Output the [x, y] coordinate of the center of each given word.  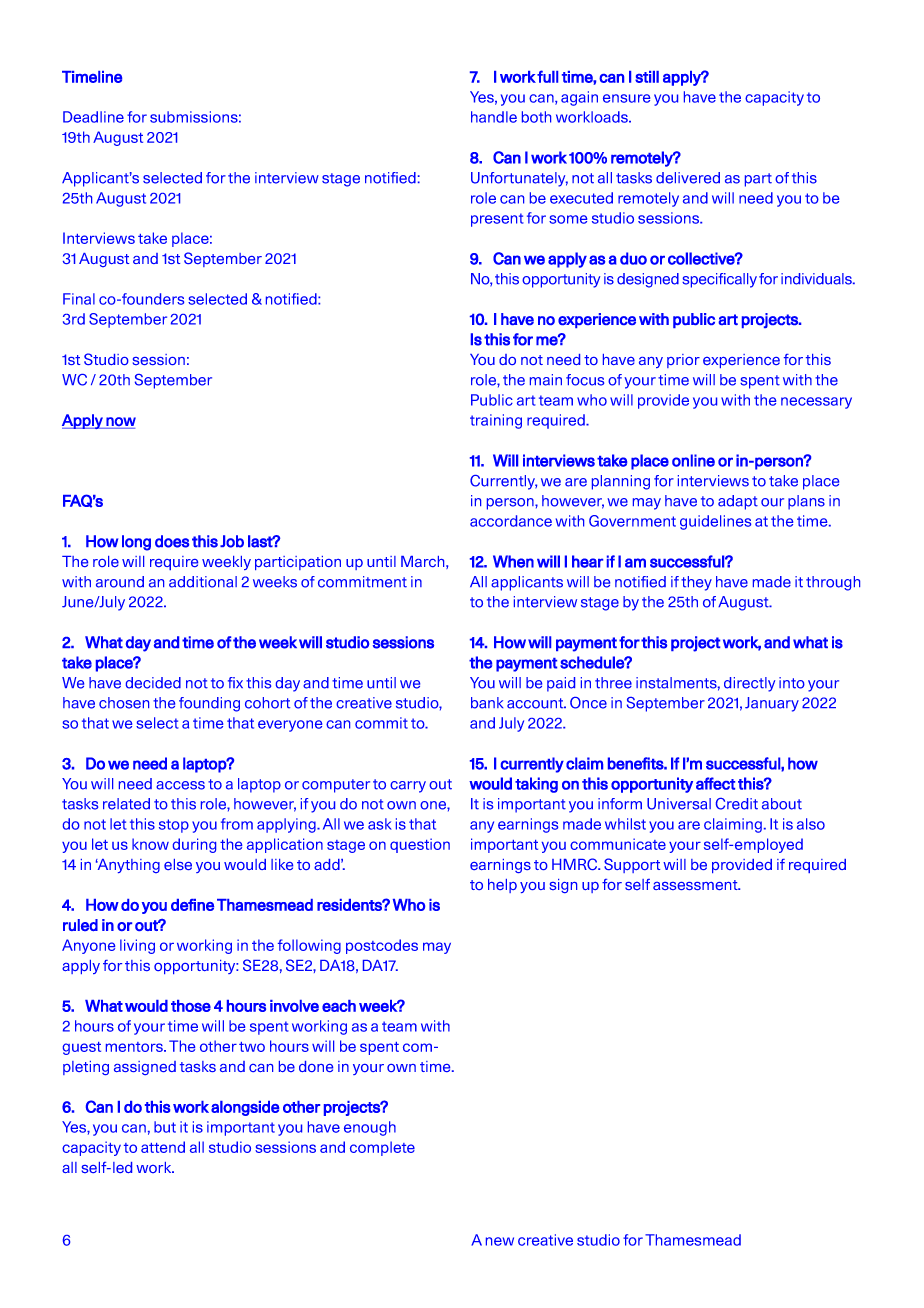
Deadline [93, 117]
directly [749, 684]
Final [79, 299]
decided [153, 683]
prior [683, 361]
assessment [696, 885]
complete [382, 1148]
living [137, 946]
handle [494, 117]
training [496, 421]
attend [163, 1147]
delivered [688, 178]
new [500, 1241]
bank [487, 703]
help [502, 886]
